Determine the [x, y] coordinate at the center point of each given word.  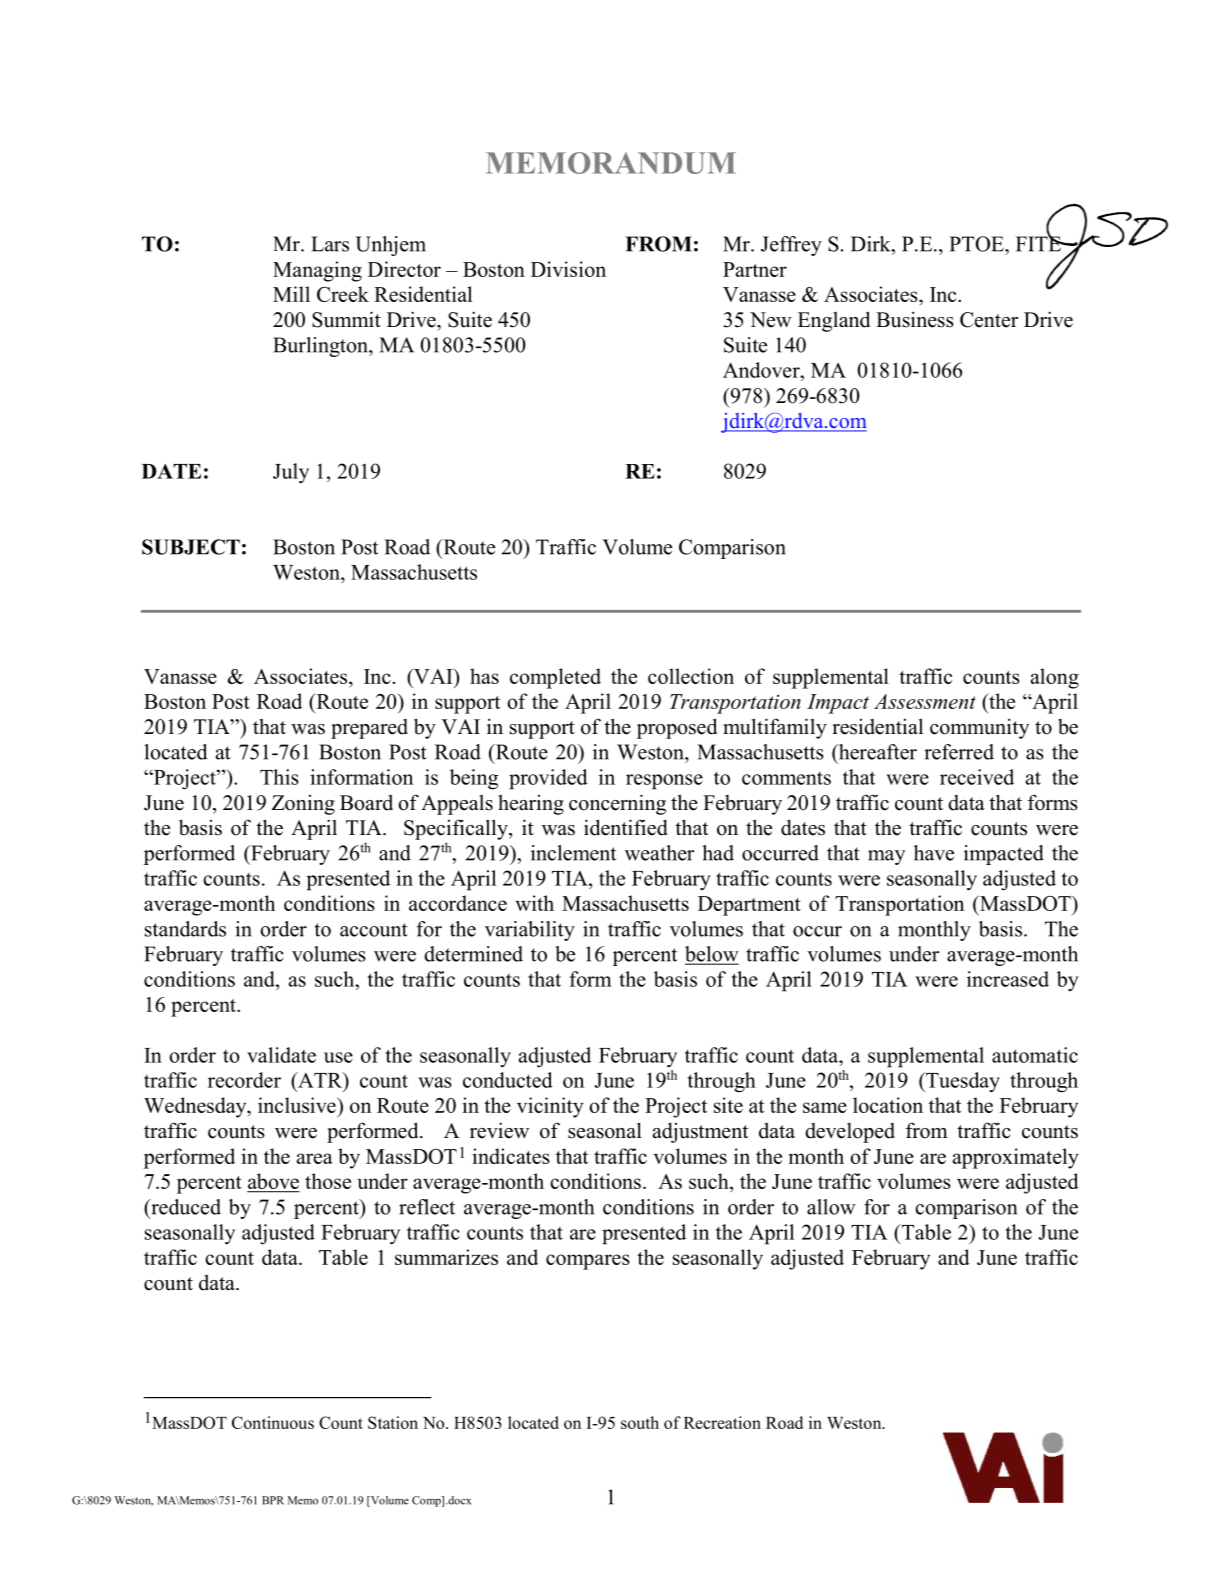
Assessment [925, 701]
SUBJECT [191, 547]
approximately [1016, 1158]
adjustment [700, 1132]
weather [659, 853]
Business [915, 319]
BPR [273, 1500]
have [934, 853]
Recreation [722, 1422]
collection [691, 676]
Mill [291, 294]
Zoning [303, 805]
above [273, 1182]
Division [568, 269]
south [640, 1422]
